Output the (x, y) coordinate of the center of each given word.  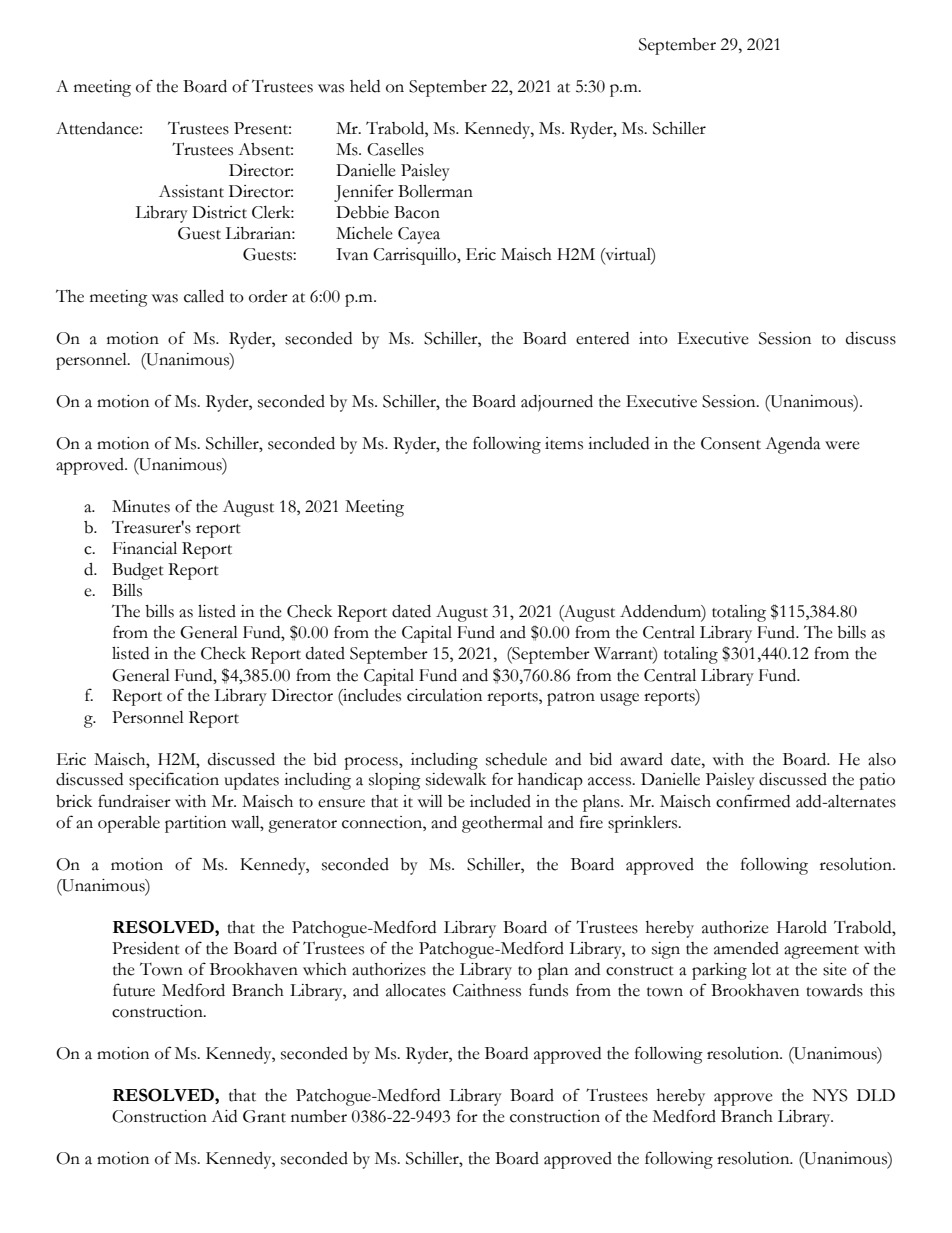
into (653, 338)
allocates (416, 990)
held (365, 86)
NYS (830, 1095)
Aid (224, 1116)
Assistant (191, 191)
